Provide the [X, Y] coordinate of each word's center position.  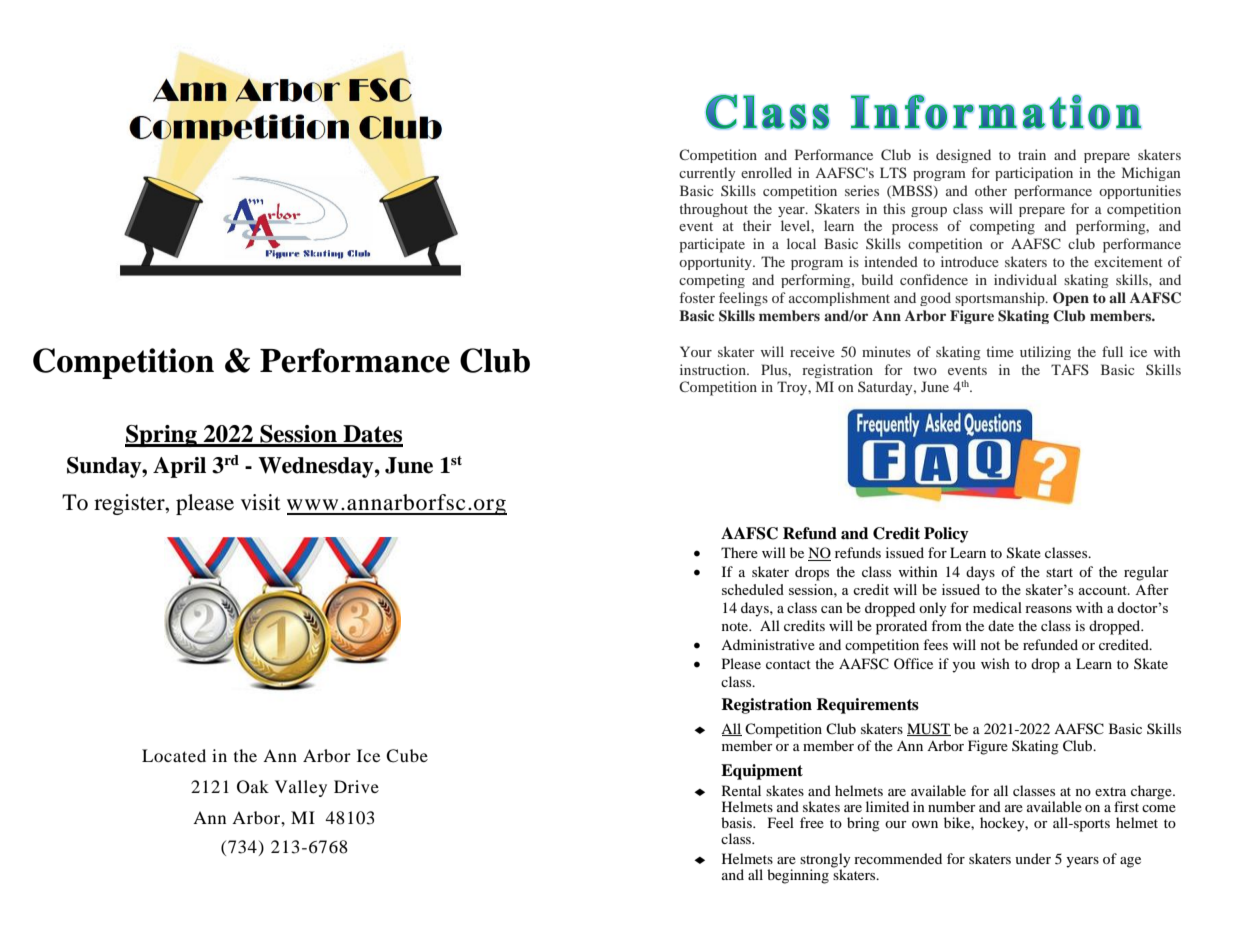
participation [1034, 174]
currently [707, 174]
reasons [1048, 609]
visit [261, 502]
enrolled [766, 172]
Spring [162, 436]
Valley [301, 788]
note [736, 626]
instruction [714, 369]
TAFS [1070, 369]
